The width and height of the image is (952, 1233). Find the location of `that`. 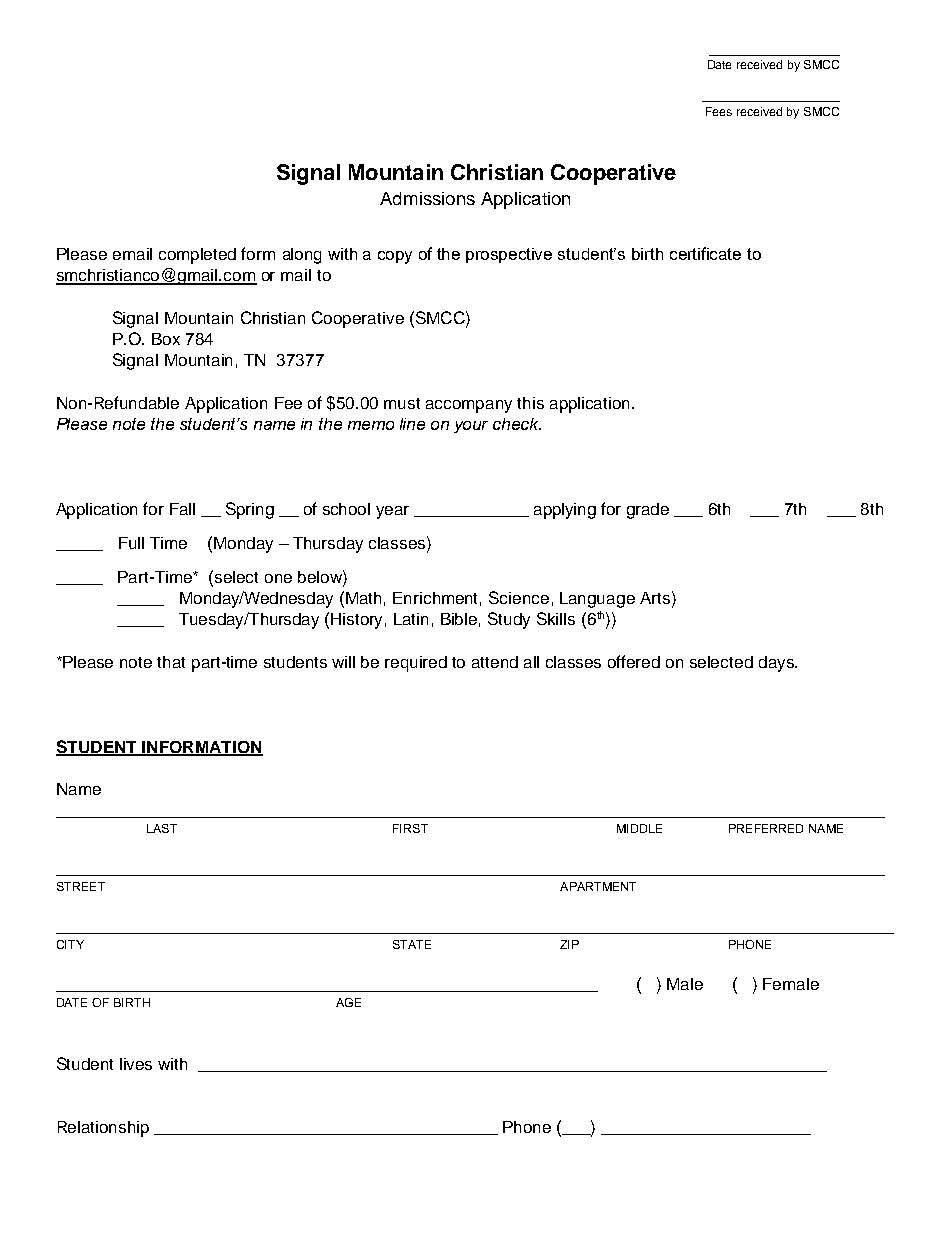

that is located at coordinates (171, 662).
